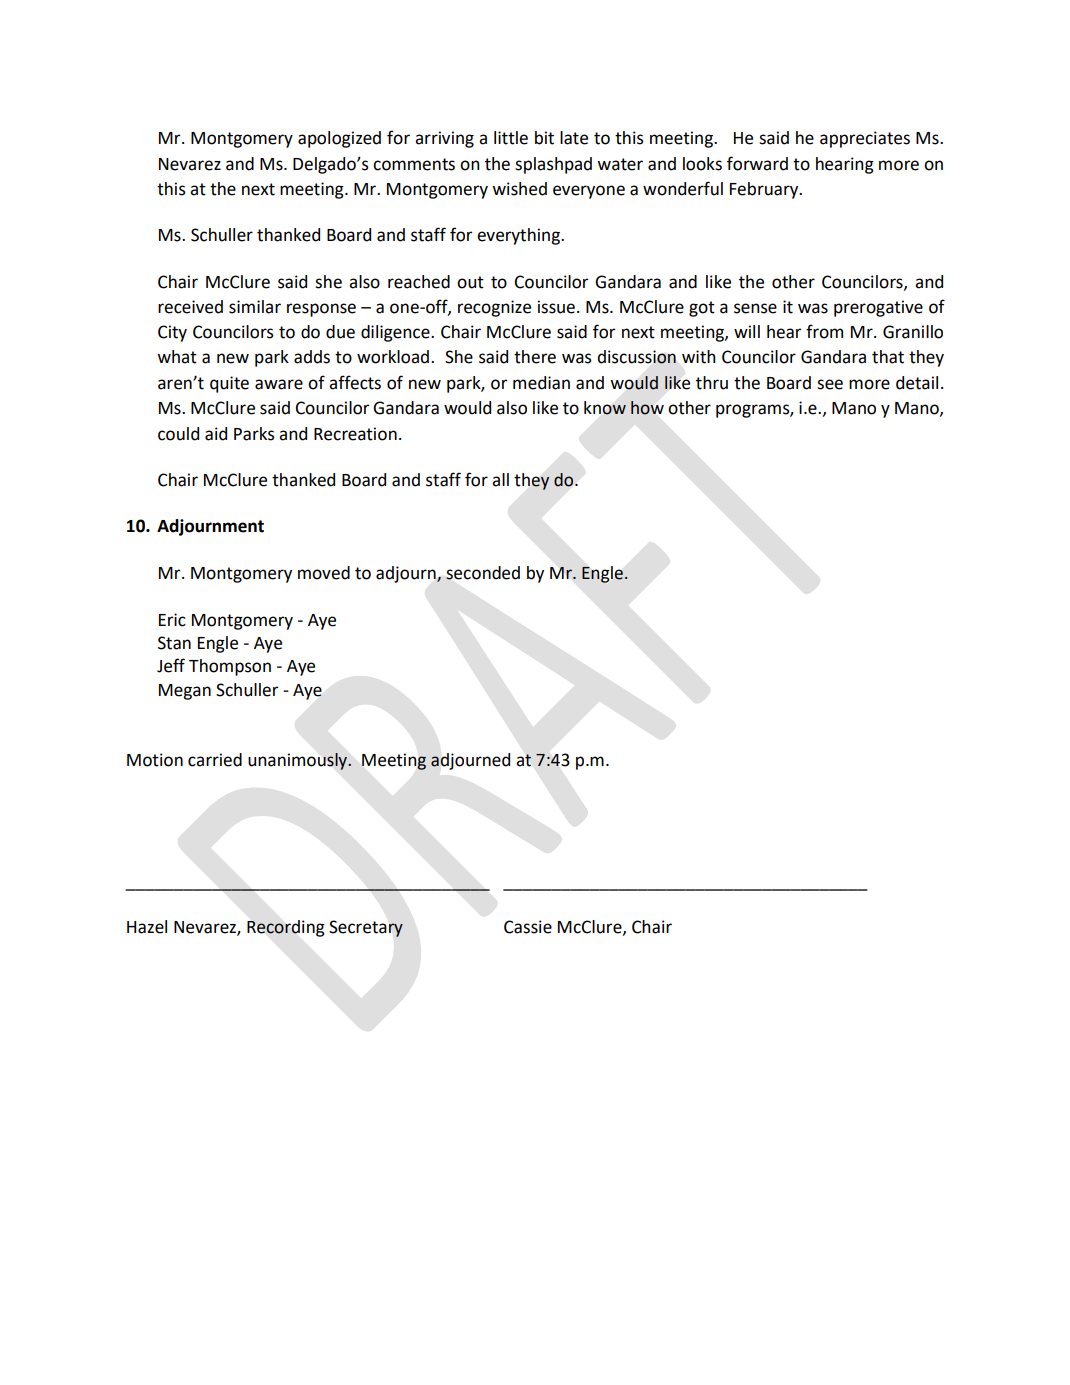  What do you see at coordinates (544, 138) in the document?
I see `bit` at bounding box center [544, 138].
